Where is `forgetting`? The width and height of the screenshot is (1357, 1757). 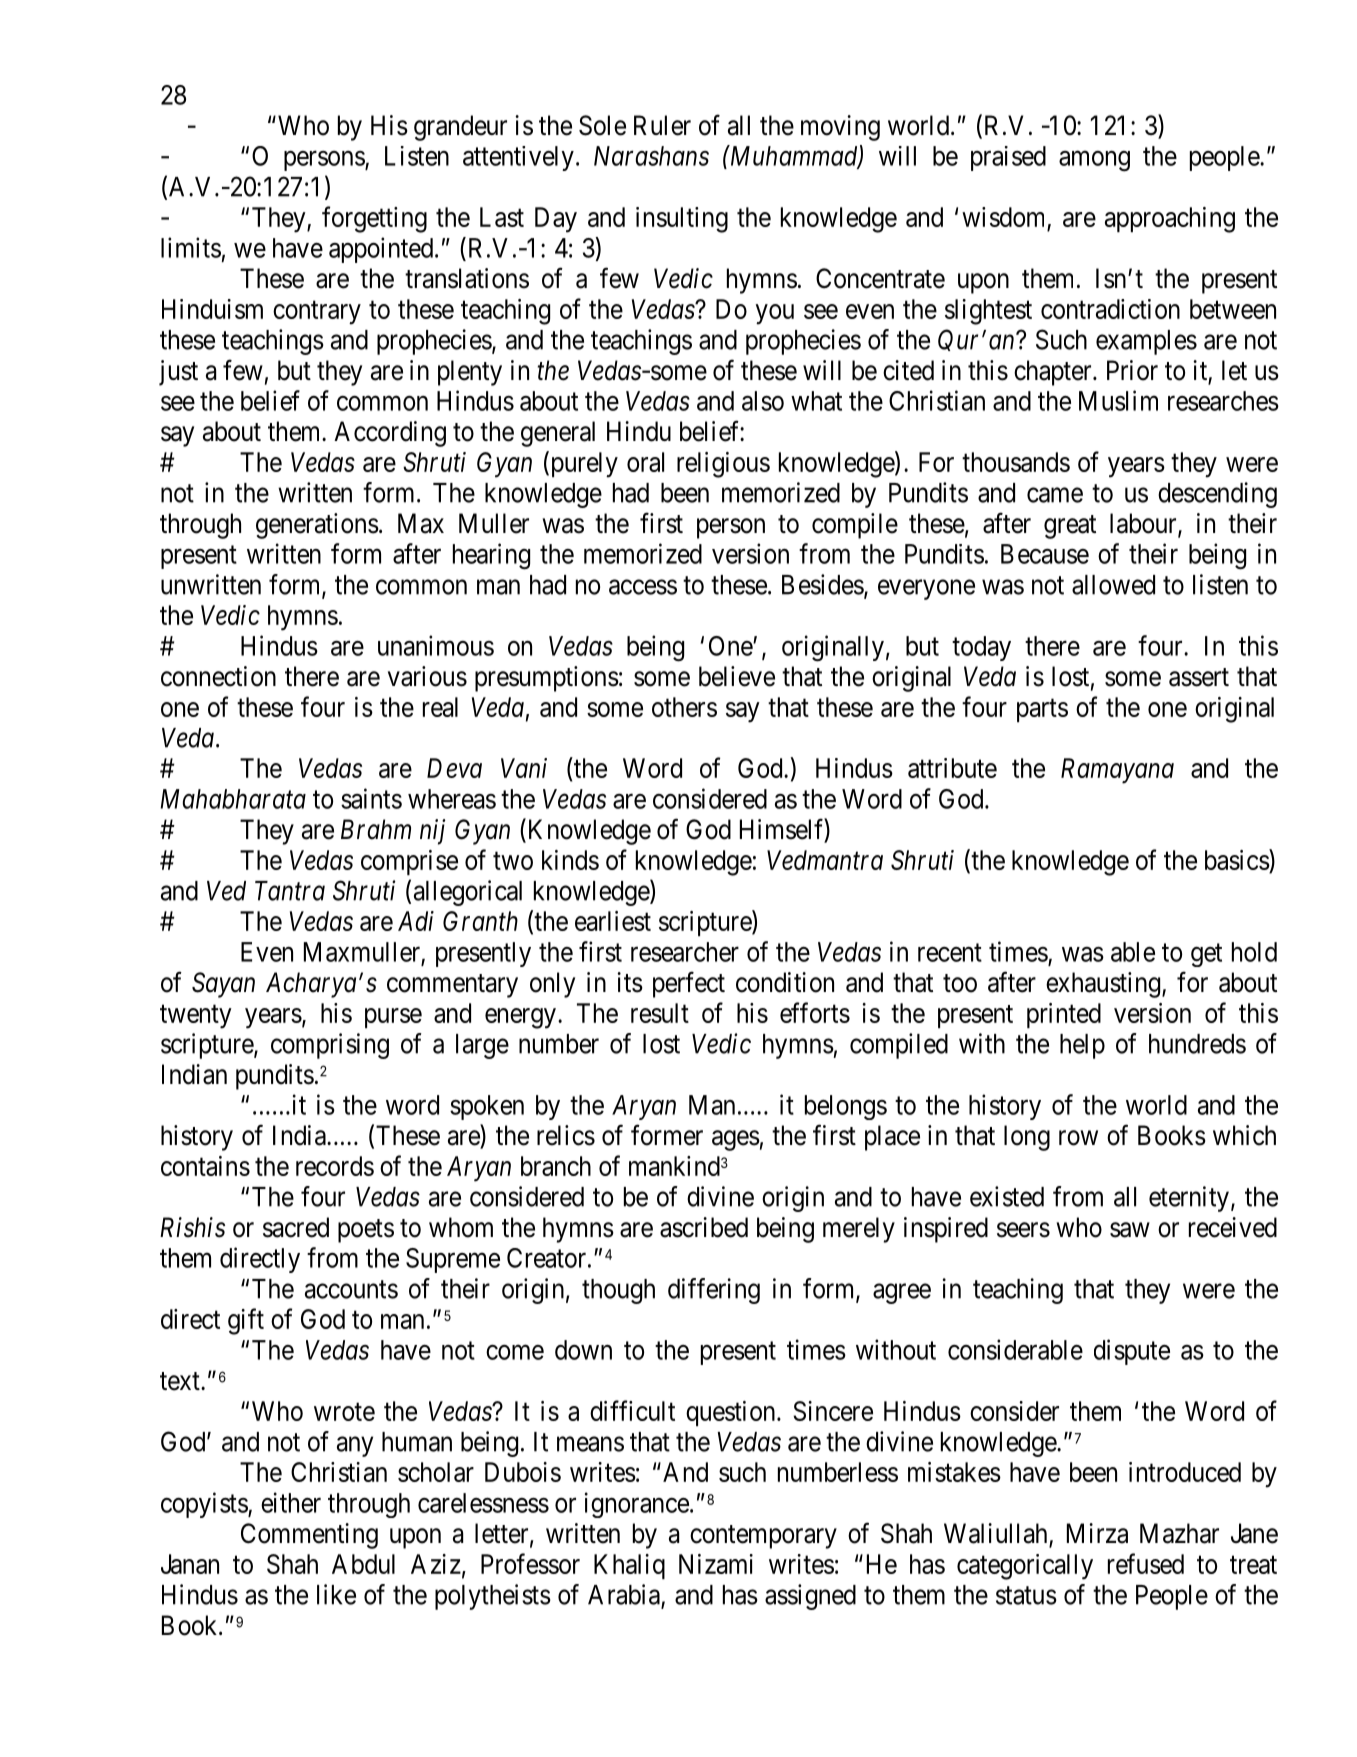 forgetting is located at coordinates (374, 219).
